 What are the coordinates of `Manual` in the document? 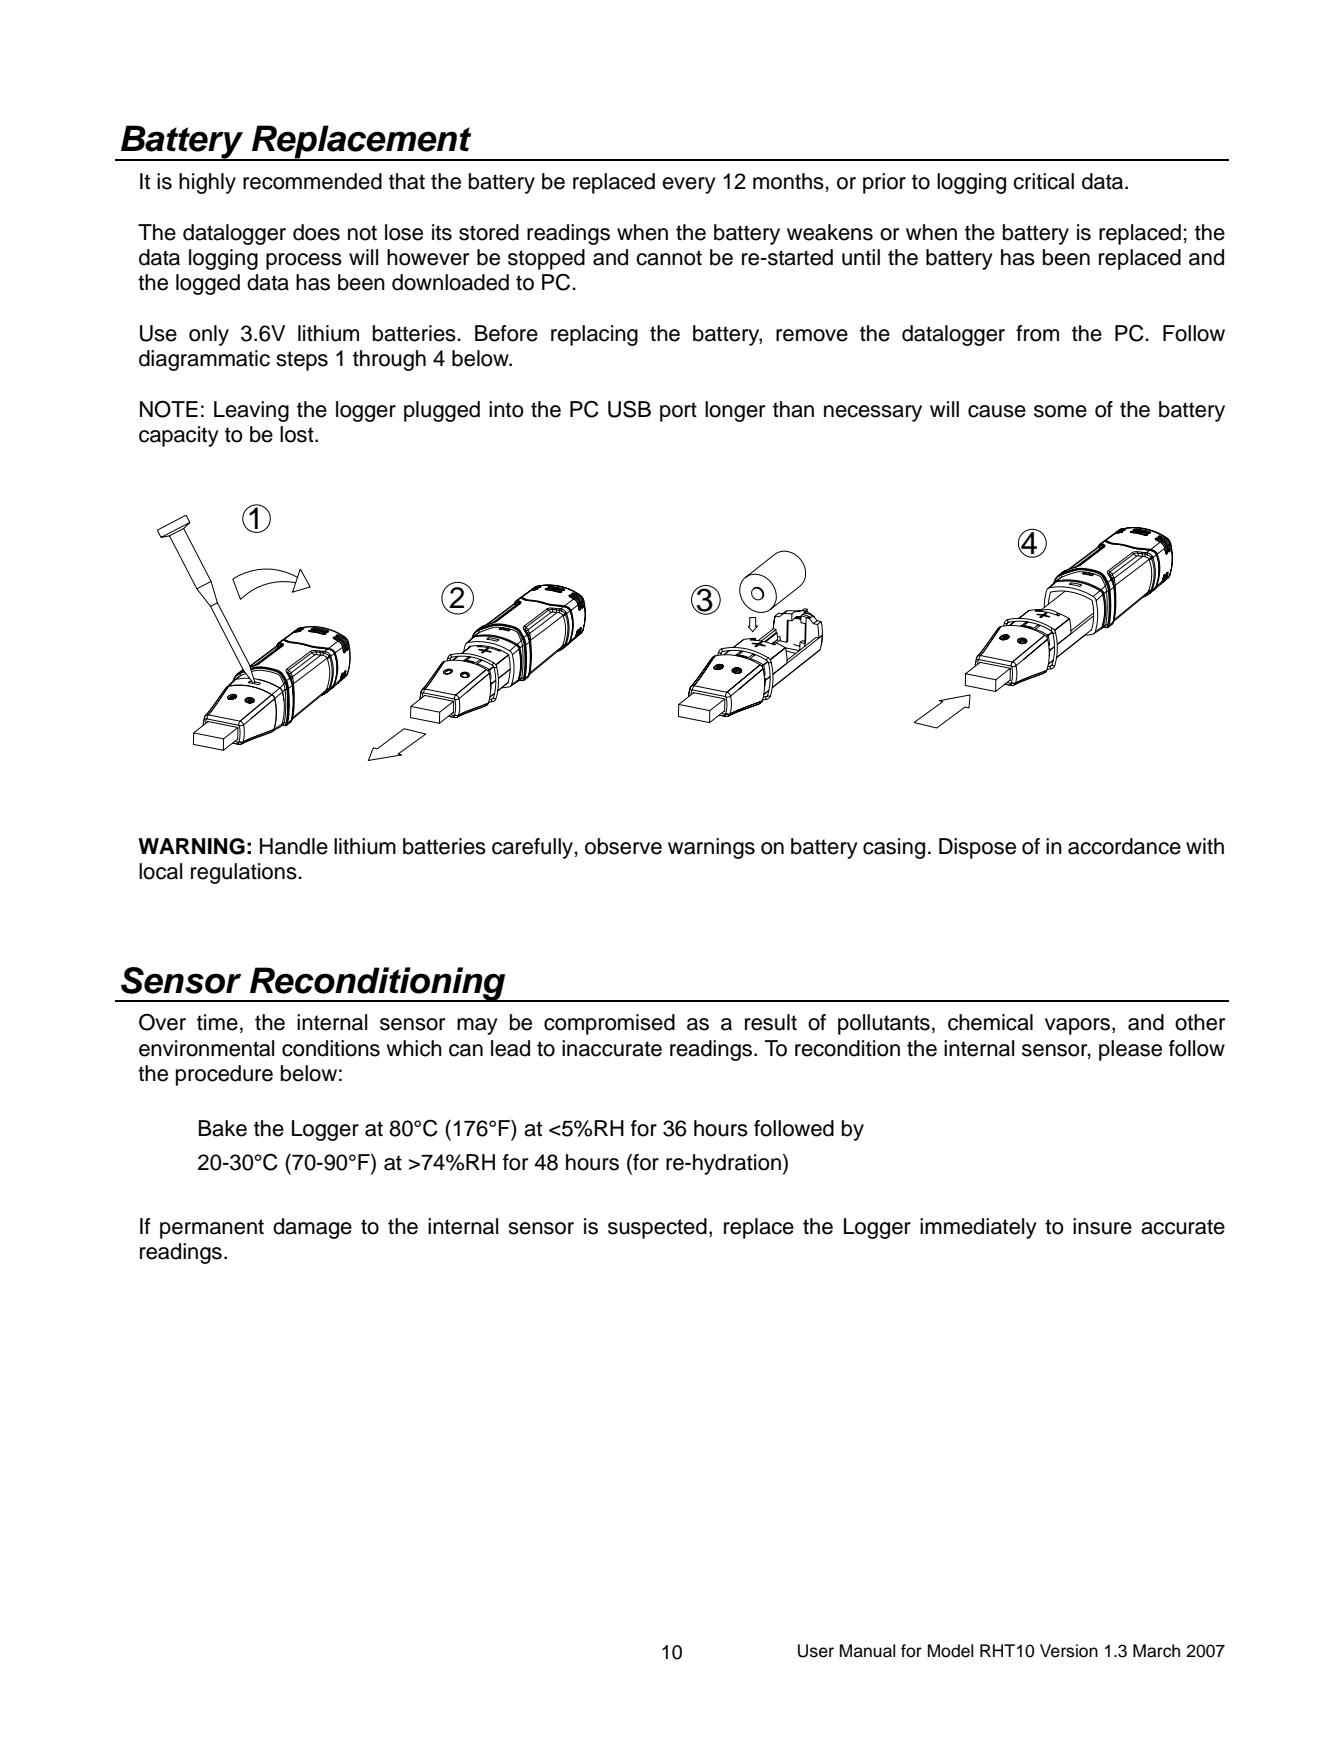 It's located at (867, 1651).
